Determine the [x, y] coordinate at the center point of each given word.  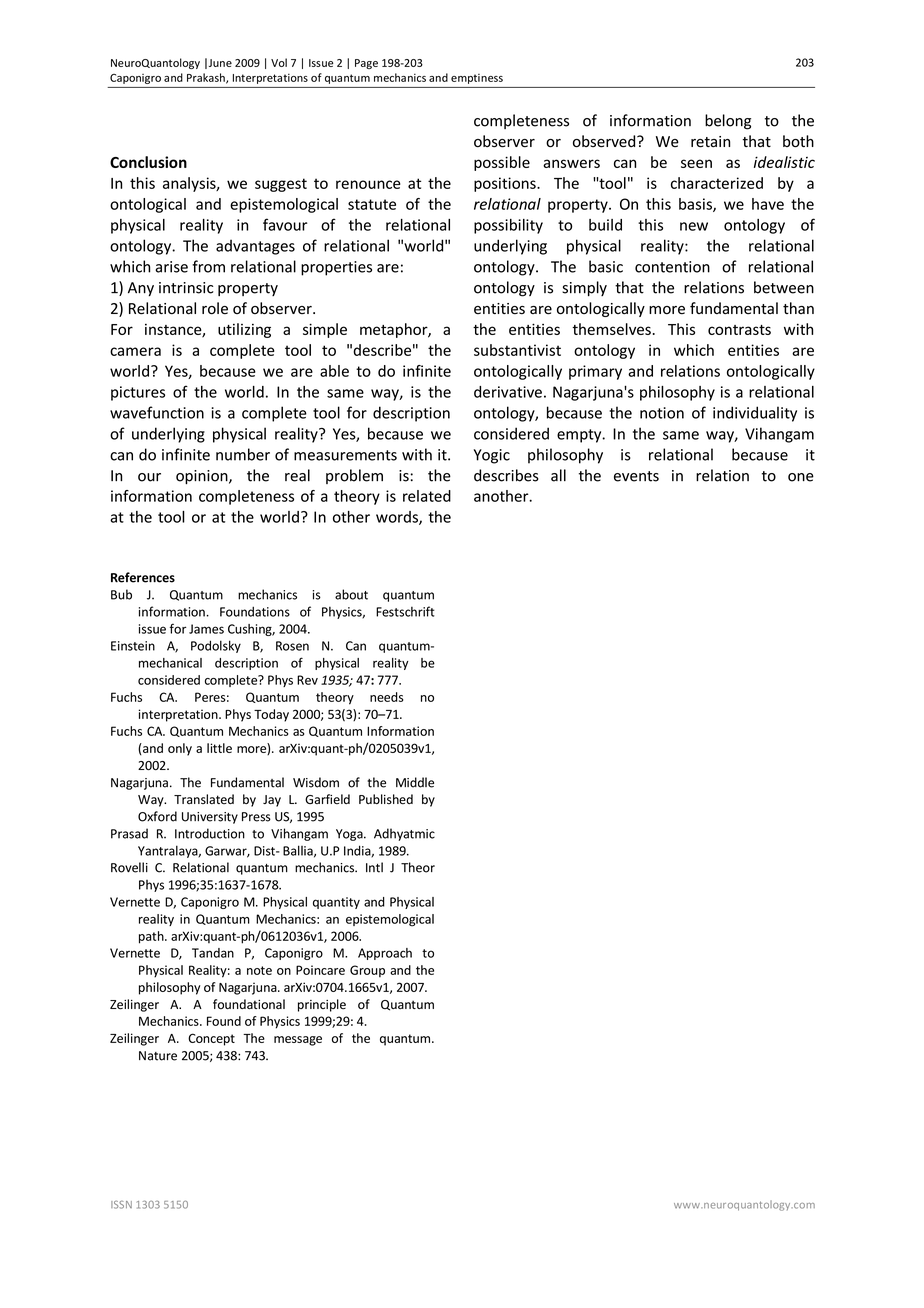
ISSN [121, 1205]
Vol [279, 62]
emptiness [477, 79]
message [298, 1041]
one [801, 477]
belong [728, 122]
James [206, 629]
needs [387, 697]
